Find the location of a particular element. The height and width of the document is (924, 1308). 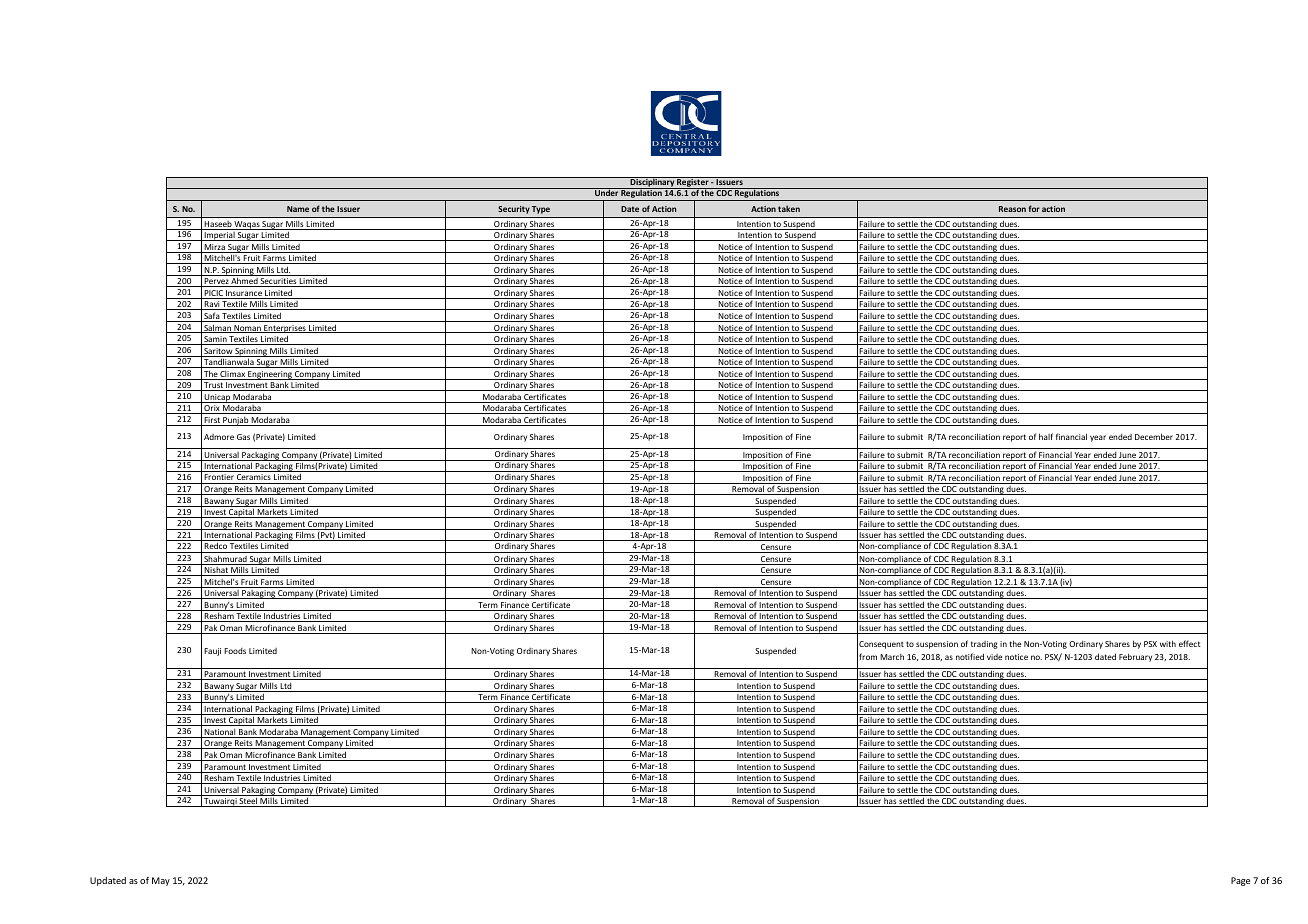

Steel is located at coordinates (248, 802).
